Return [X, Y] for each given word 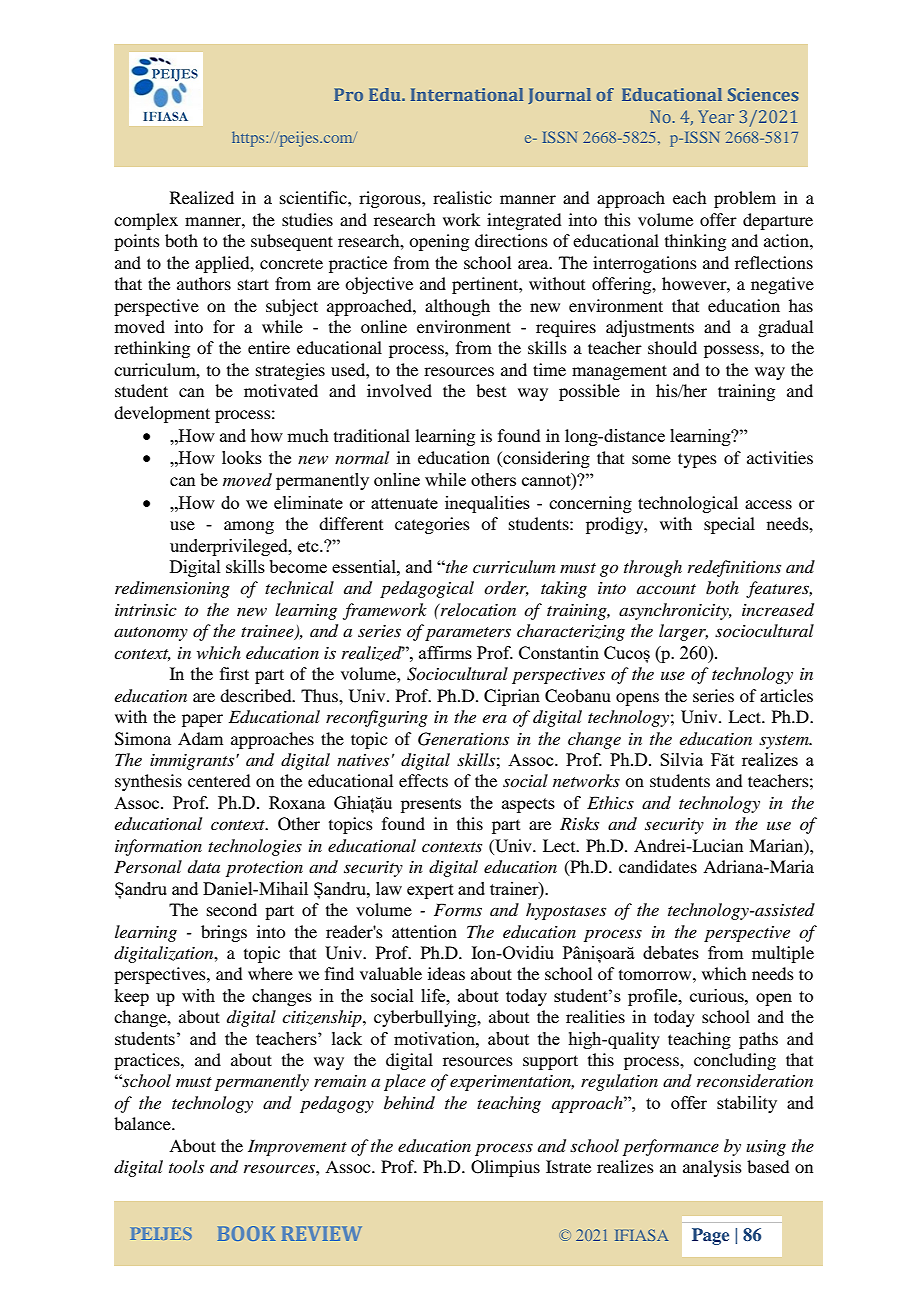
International [467, 94]
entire [269, 347]
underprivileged [230, 547]
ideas [446, 973]
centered [219, 780]
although [457, 307]
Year [716, 116]
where [270, 973]
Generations [463, 739]
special [729, 525]
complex [146, 221]
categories [432, 525]
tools [186, 1166]
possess [732, 351]
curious [718, 995]
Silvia [681, 759]
